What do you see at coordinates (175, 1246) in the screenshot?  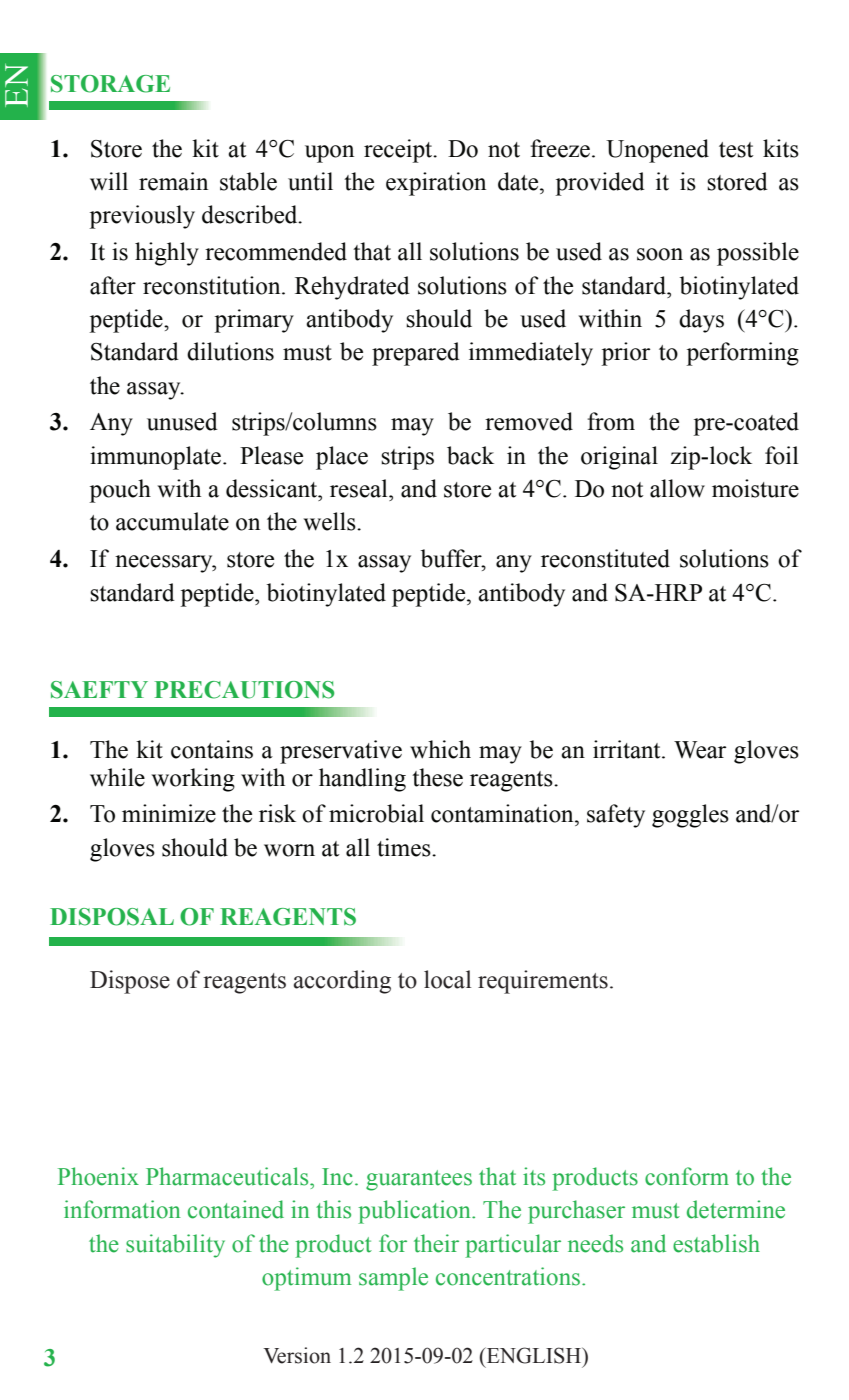 I see `suitability` at bounding box center [175, 1246].
